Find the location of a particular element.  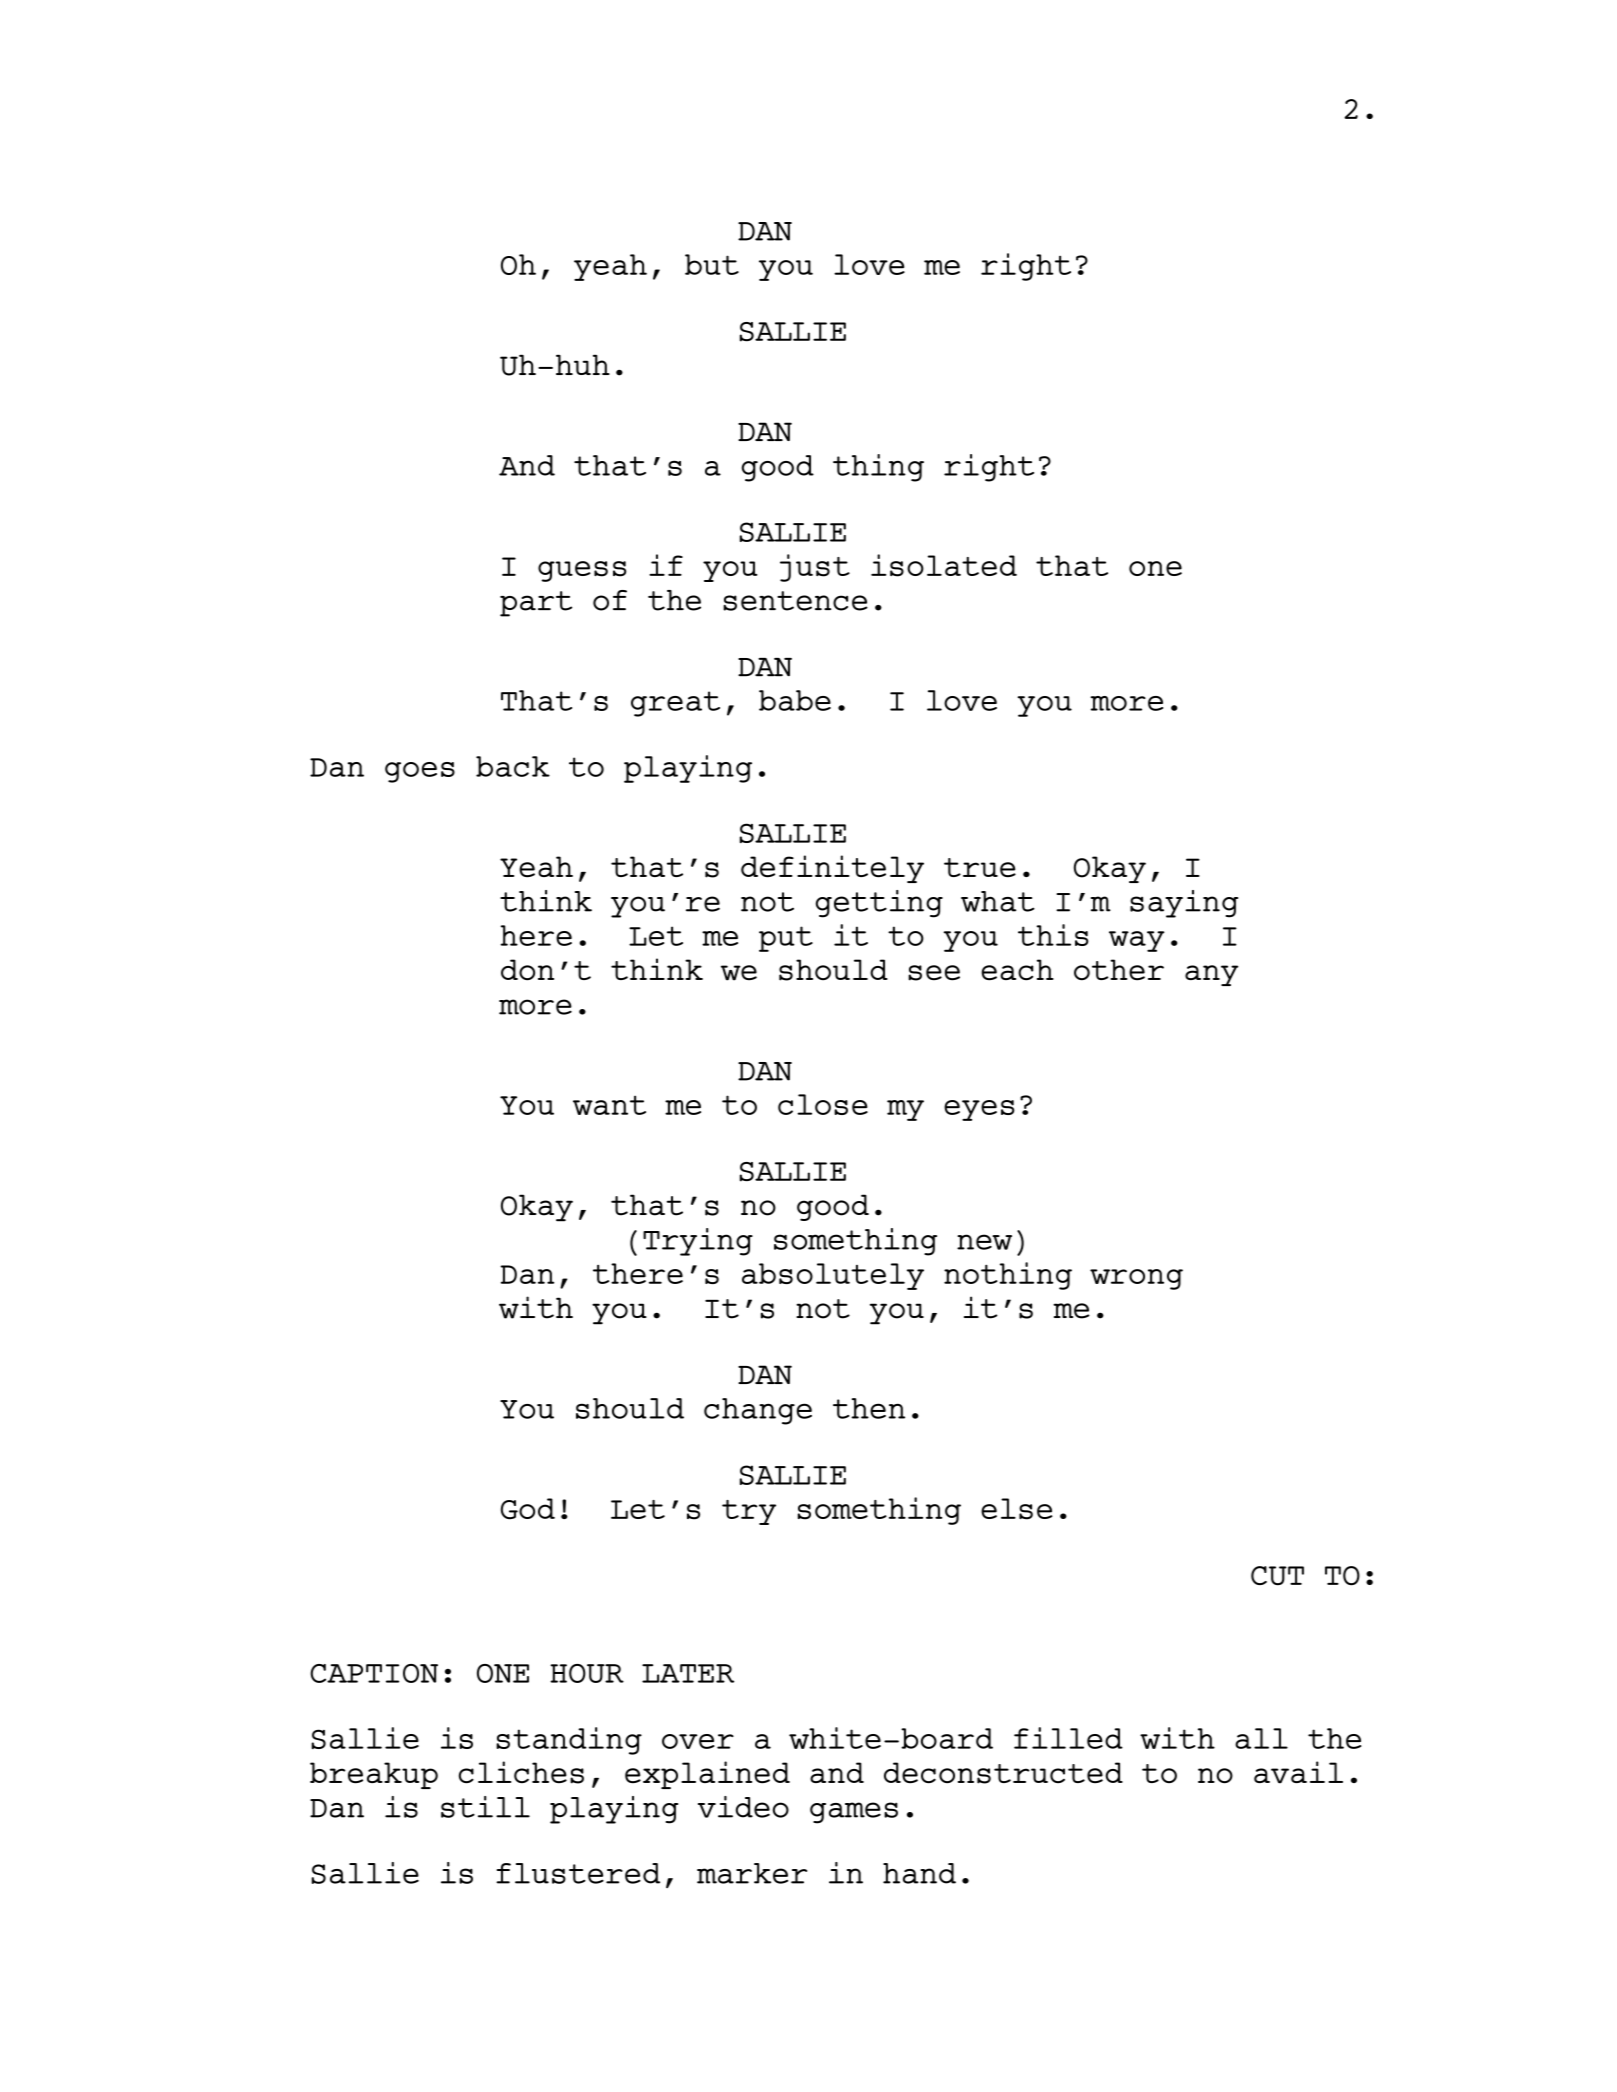

isolated is located at coordinates (944, 565).
